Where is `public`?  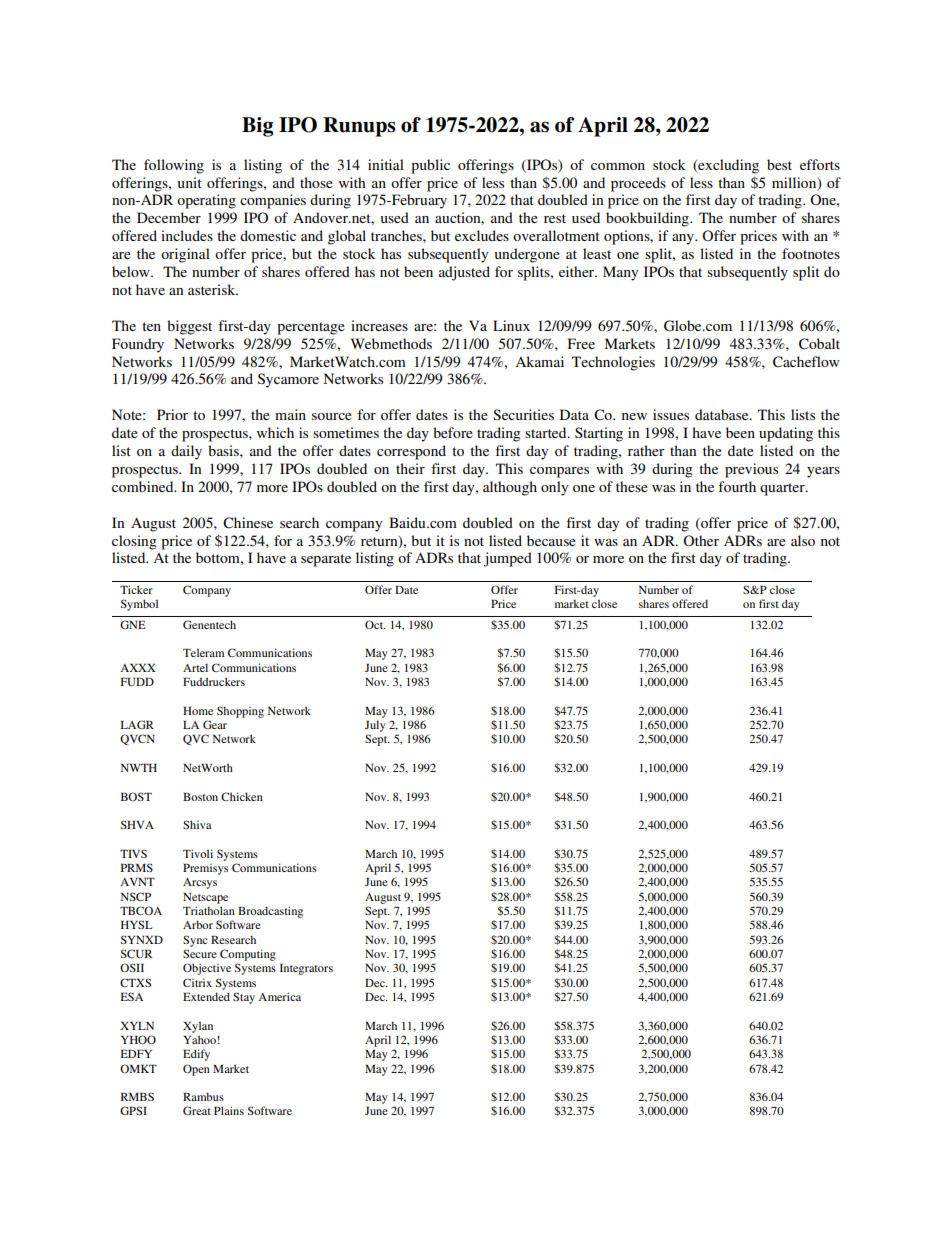
public is located at coordinates (430, 166).
